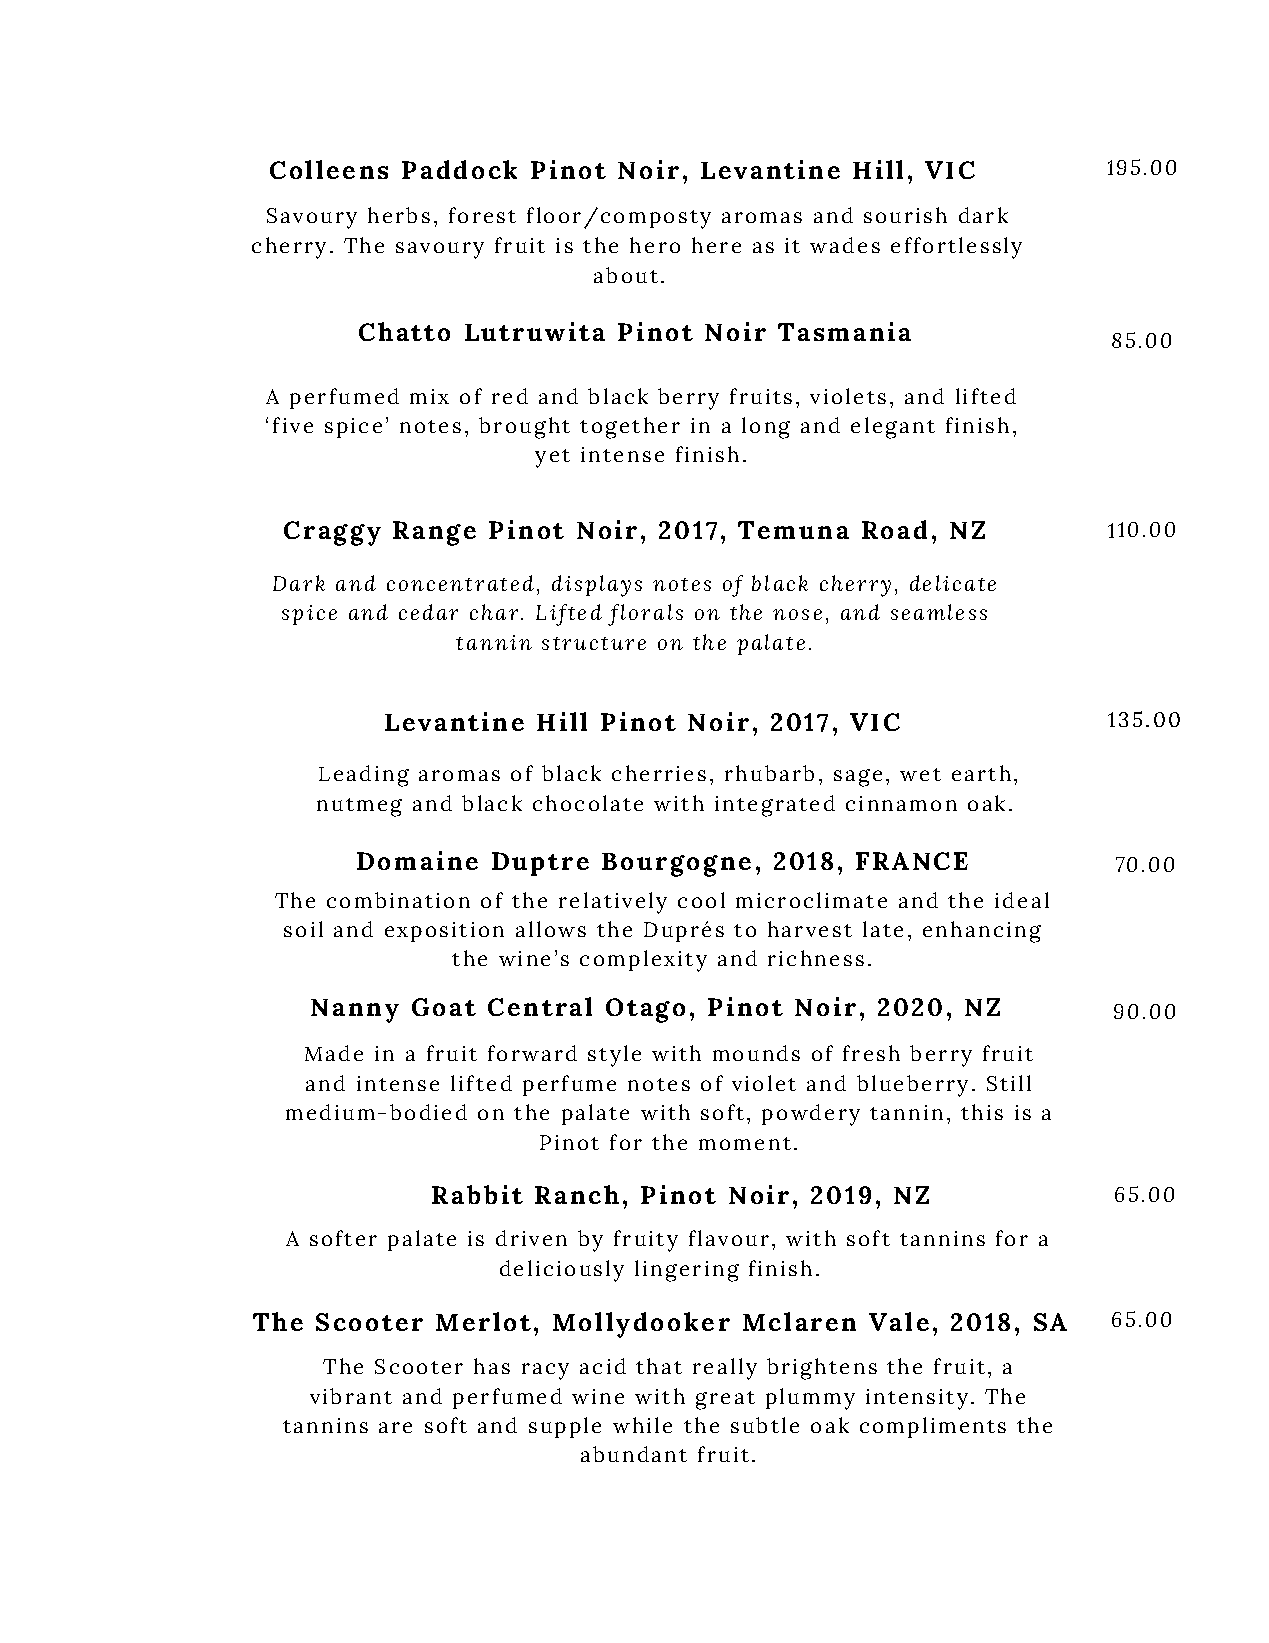  Describe the element at coordinates (894, 529) in the document. I see `Road` at that location.
